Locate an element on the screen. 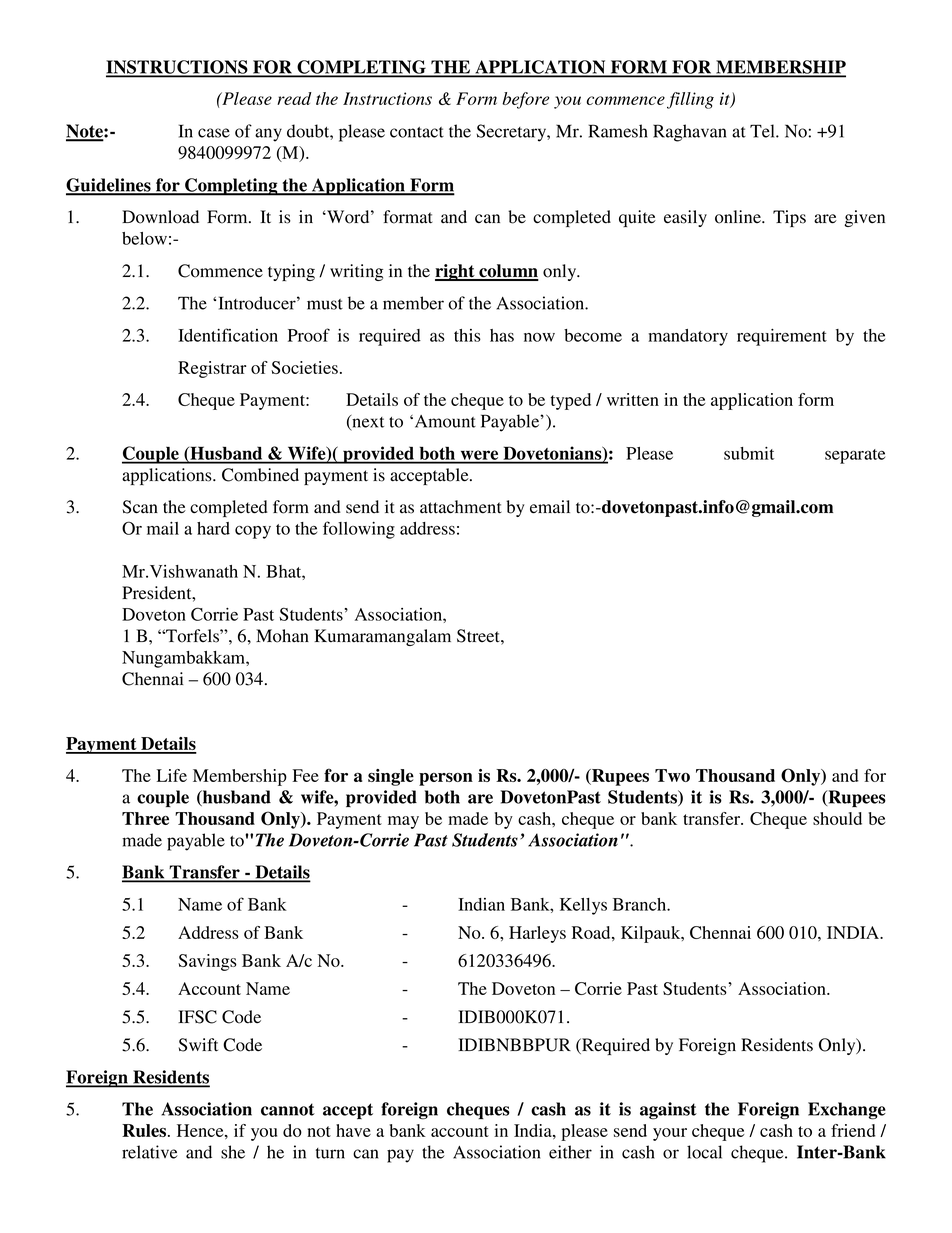 The width and height of the screenshot is (952, 1233). Savings is located at coordinates (207, 962).
